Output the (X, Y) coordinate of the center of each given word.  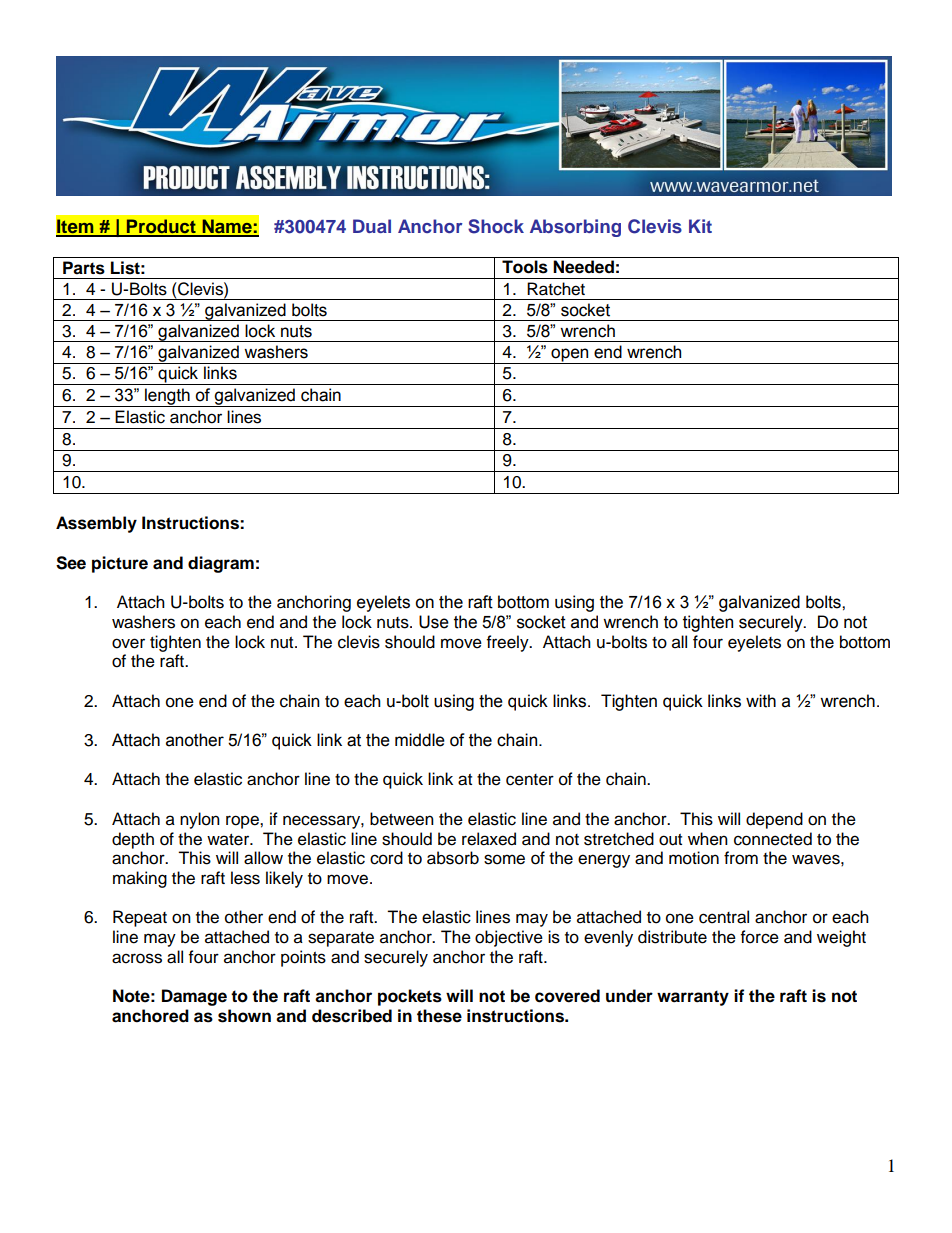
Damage (194, 997)
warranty (693, 998)
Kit (700, 226)
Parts (84, 268)
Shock (496, 226)
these (439, 1016)
